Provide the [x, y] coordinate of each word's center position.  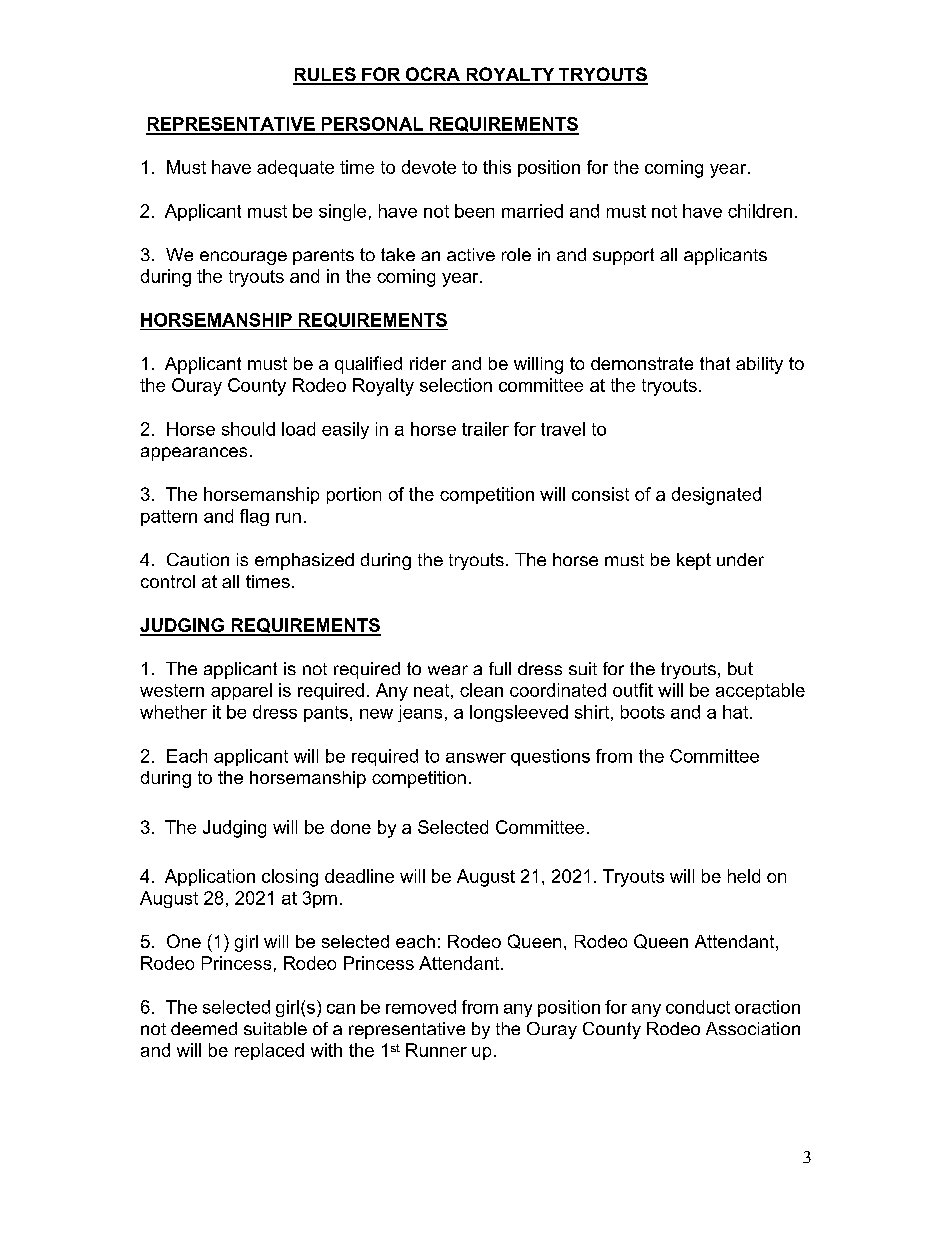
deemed [204, 1028]
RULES [325, 75]
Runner [436, 1050]
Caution [198, 559]
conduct [698, 1007]
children [760, 211]
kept [694, 561]
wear [448, 670]
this [497, 167]
